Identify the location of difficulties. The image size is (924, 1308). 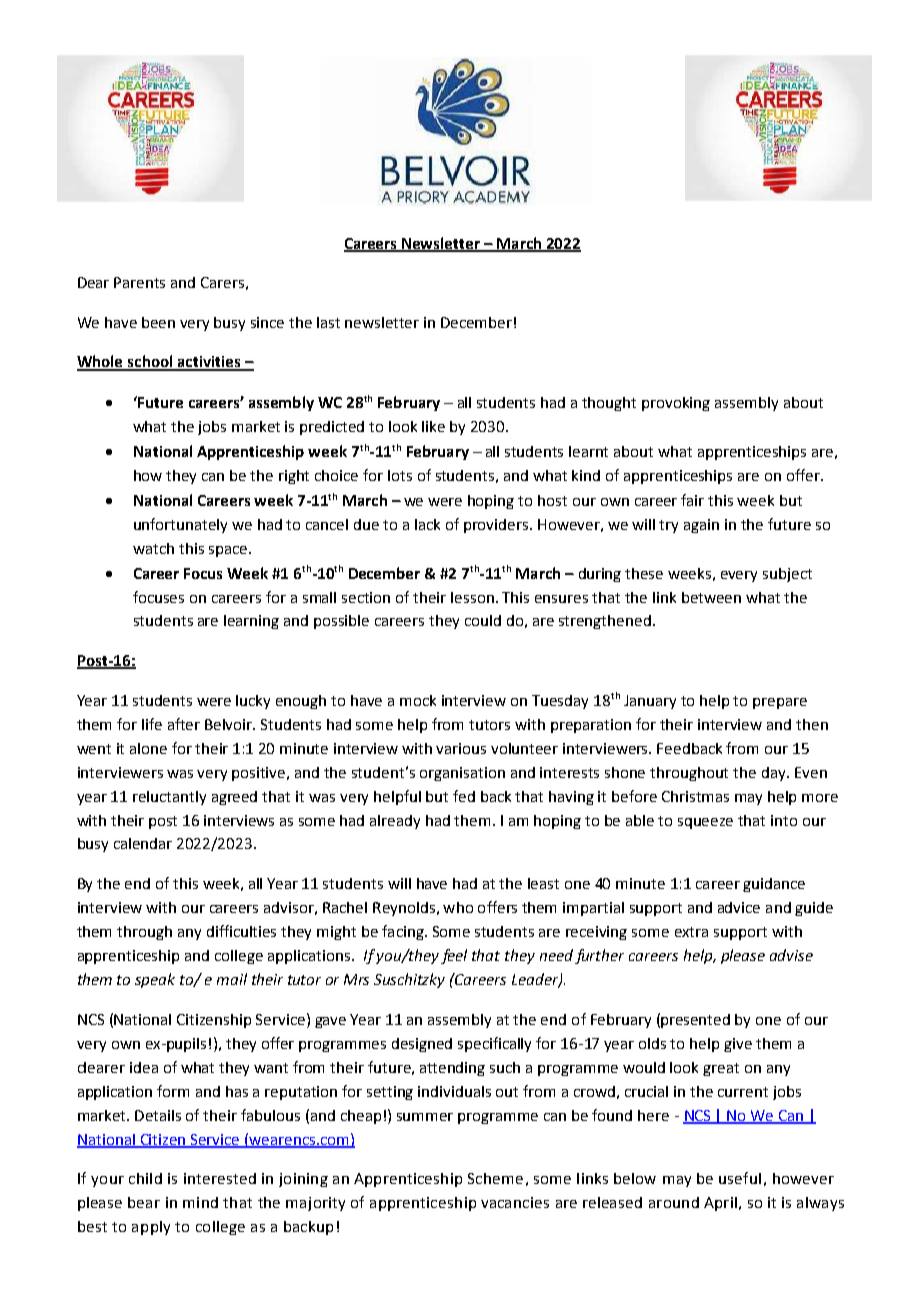
(241, 931).
